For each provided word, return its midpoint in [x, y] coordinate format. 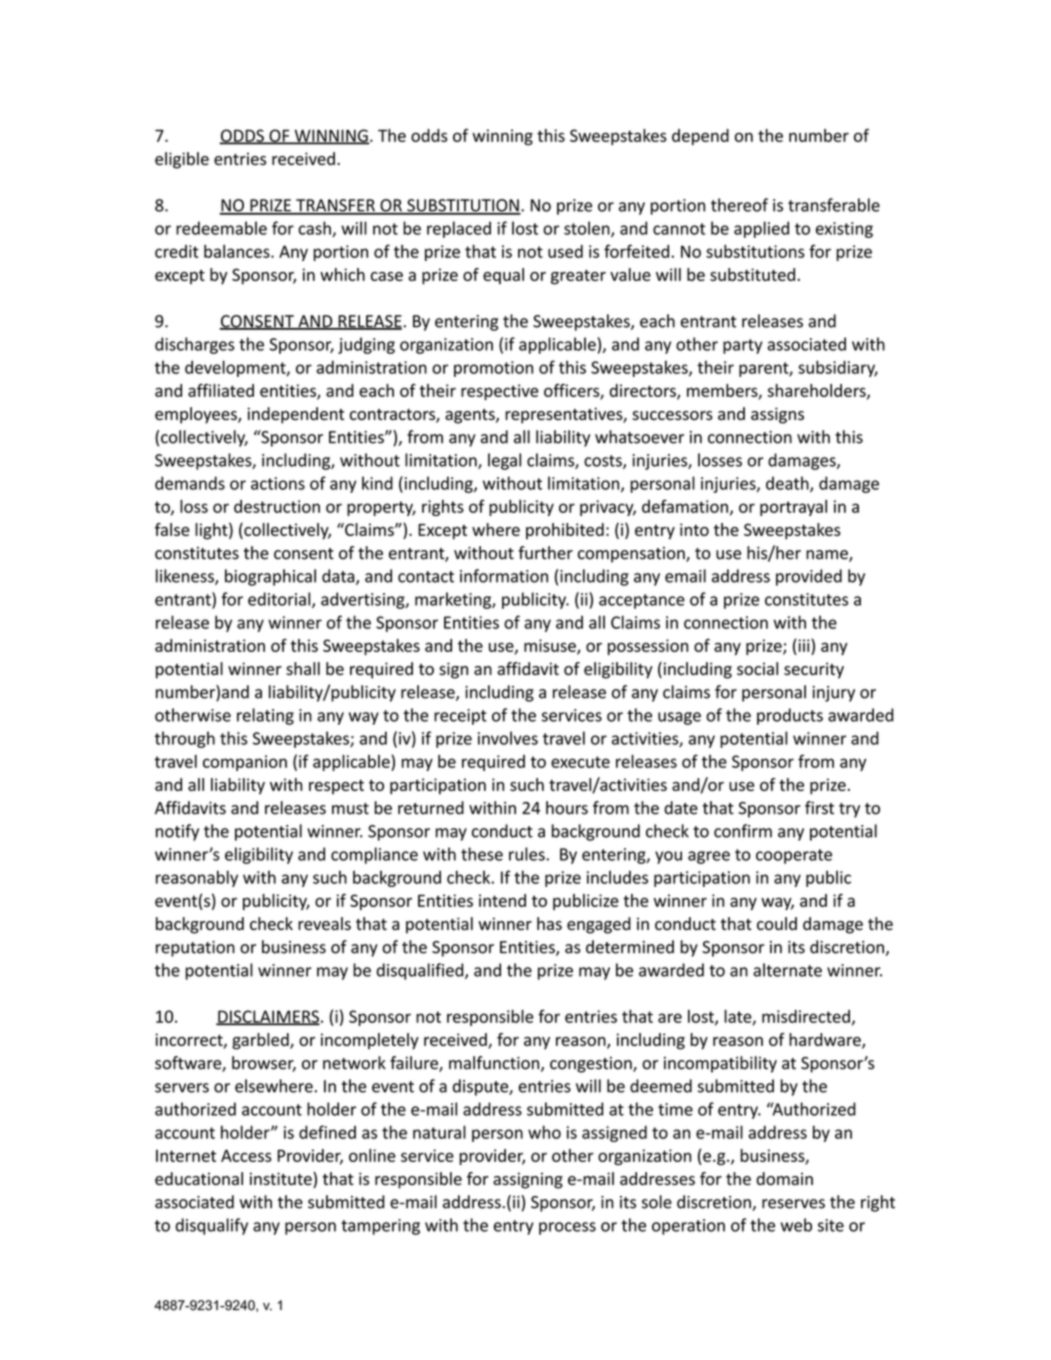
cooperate [794, 856]
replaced [459, 229]
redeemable [221, 228]
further [545, 553]
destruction [277, 506]
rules [528, 854]
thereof [739, 205]
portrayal [793, 508]
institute [282, 1180]
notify [177, 832]
